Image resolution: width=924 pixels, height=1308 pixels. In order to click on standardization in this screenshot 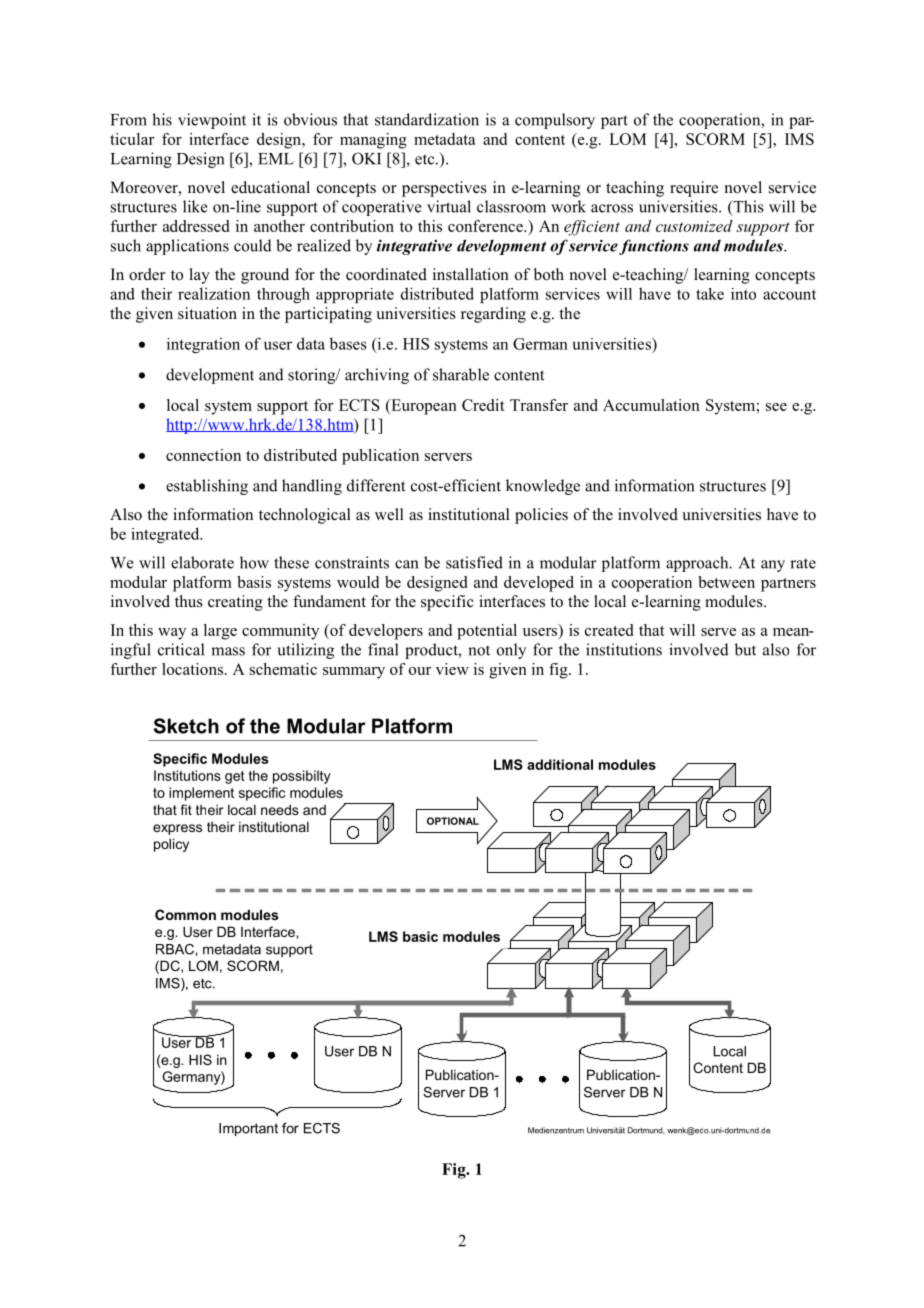, I will do `click(427, 119)`.
